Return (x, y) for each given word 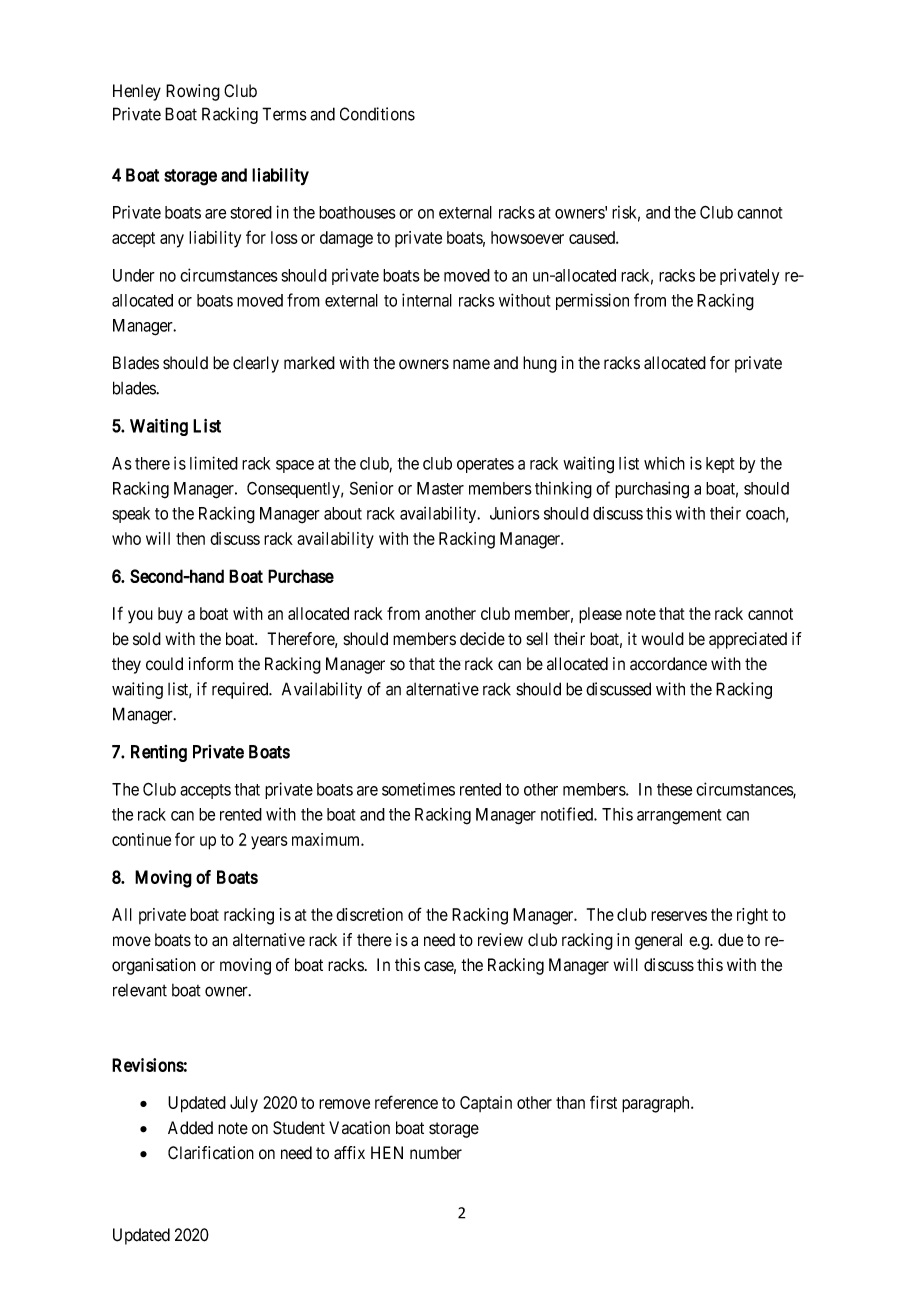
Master (440, 488)
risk (624, 212)
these (674, 789)
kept (720, 465)
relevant (140, 990)
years (269, 843)
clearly (256, 364)
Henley (137, 92)
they (126, 665)
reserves (679, 916)
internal (427, 300)
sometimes (418, 789)
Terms (284, 114)
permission (592, 301)
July (244, 1104)
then (190, 538)
